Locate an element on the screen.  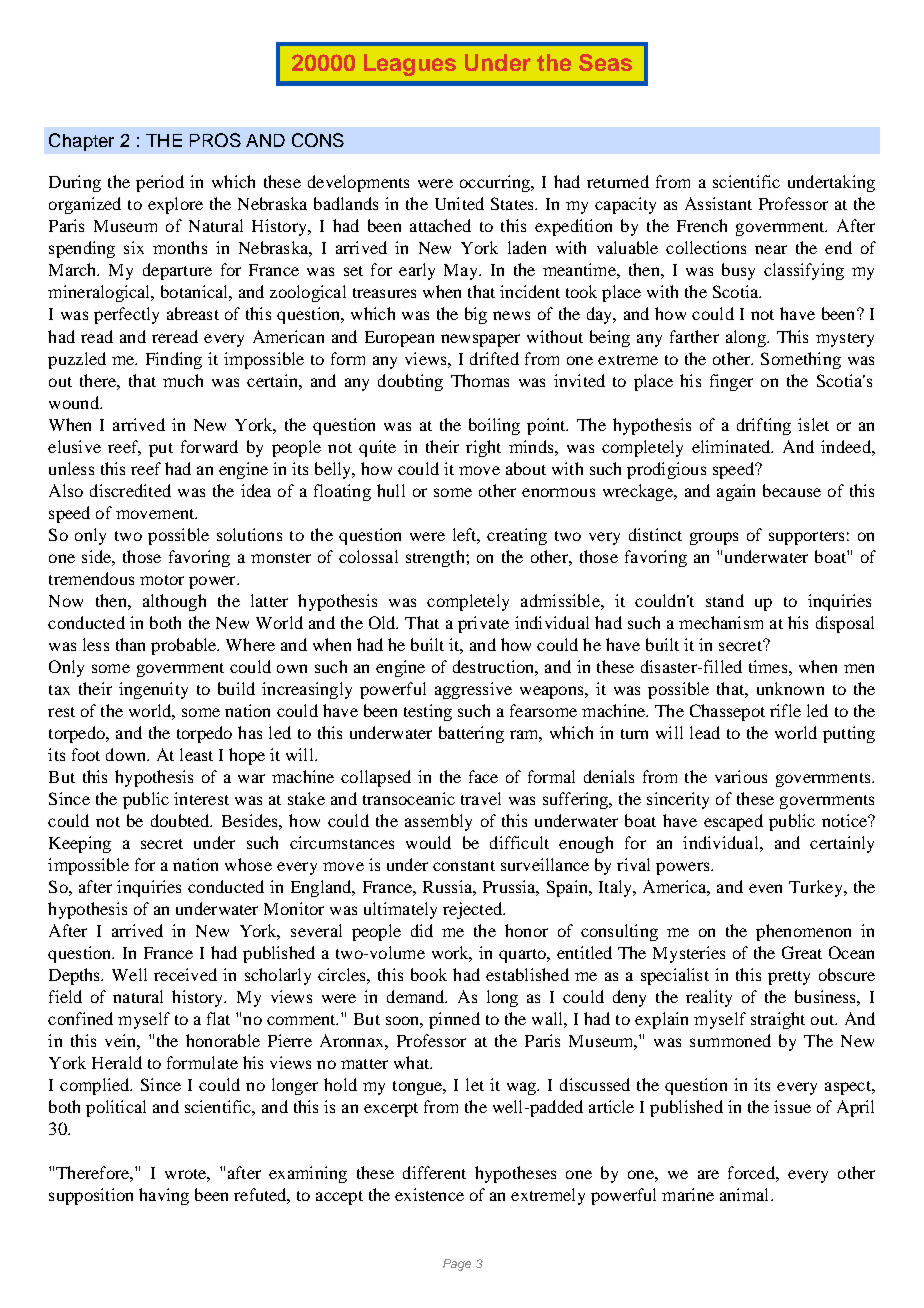
having is located at coordinates (164, 1196).
